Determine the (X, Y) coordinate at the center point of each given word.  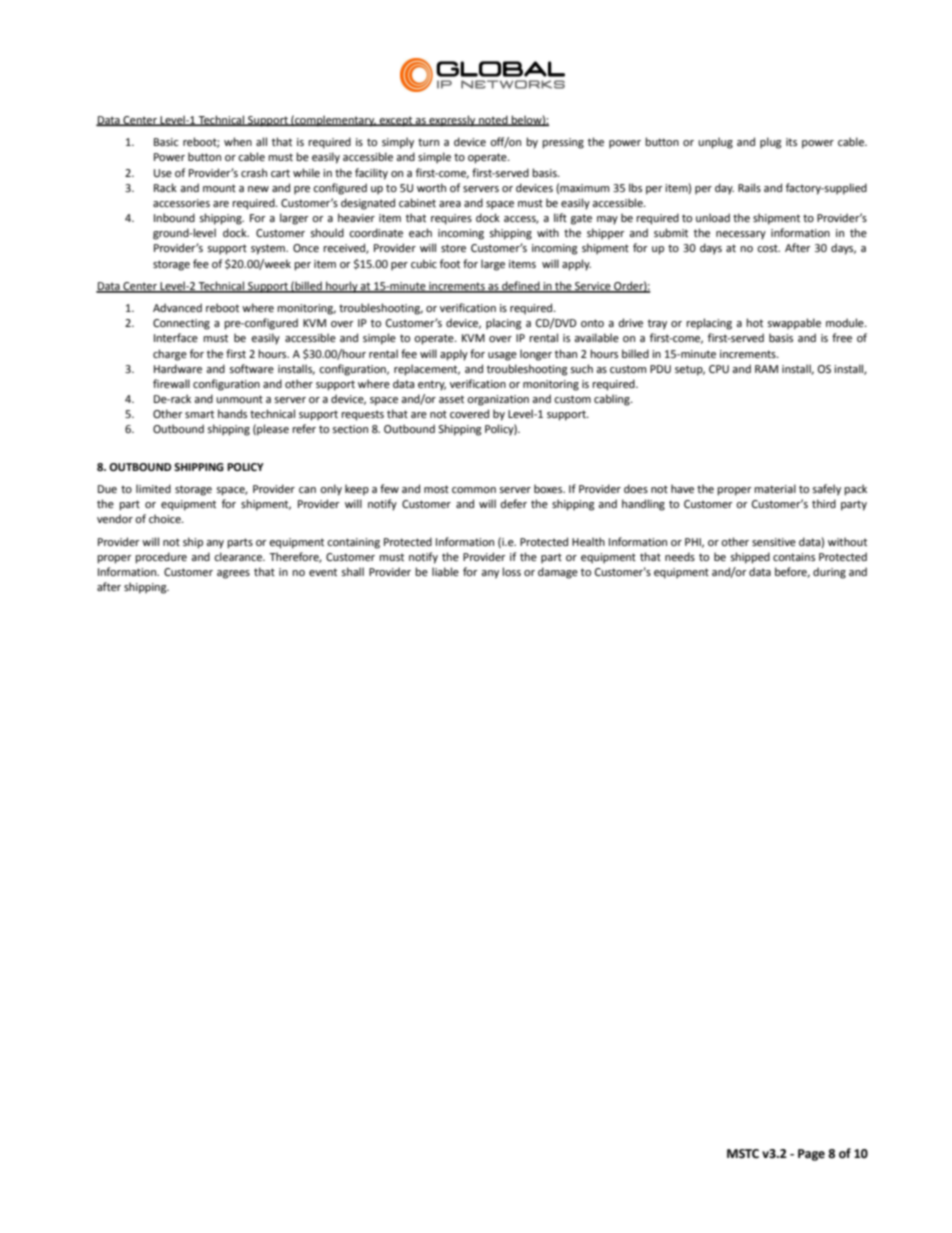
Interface (176, 337)
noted (493, 120)
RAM (766, 369)
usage (502, 356)
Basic (166, 142)
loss (511, 571)
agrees (233, 574)
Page (811, 1155)
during (829, 573)
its (791, 142)
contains (794, 557)
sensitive (774, 542)
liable (445, 571)
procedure (161, 558)
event (323, 572)
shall (352, 571)
